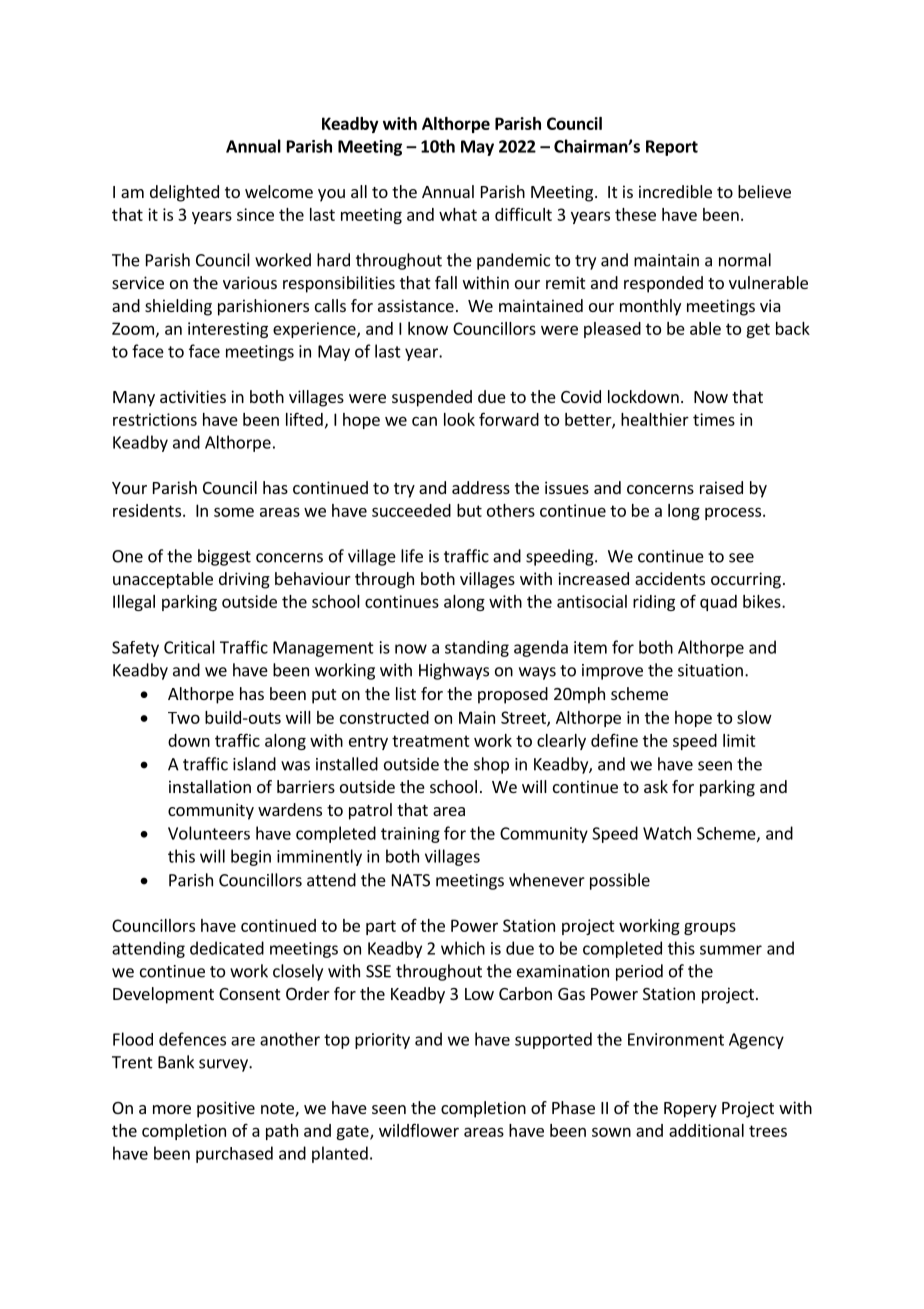 The width and height of the screenshot is (924, 1309). I want to click on positive, so click(226, 1109).
